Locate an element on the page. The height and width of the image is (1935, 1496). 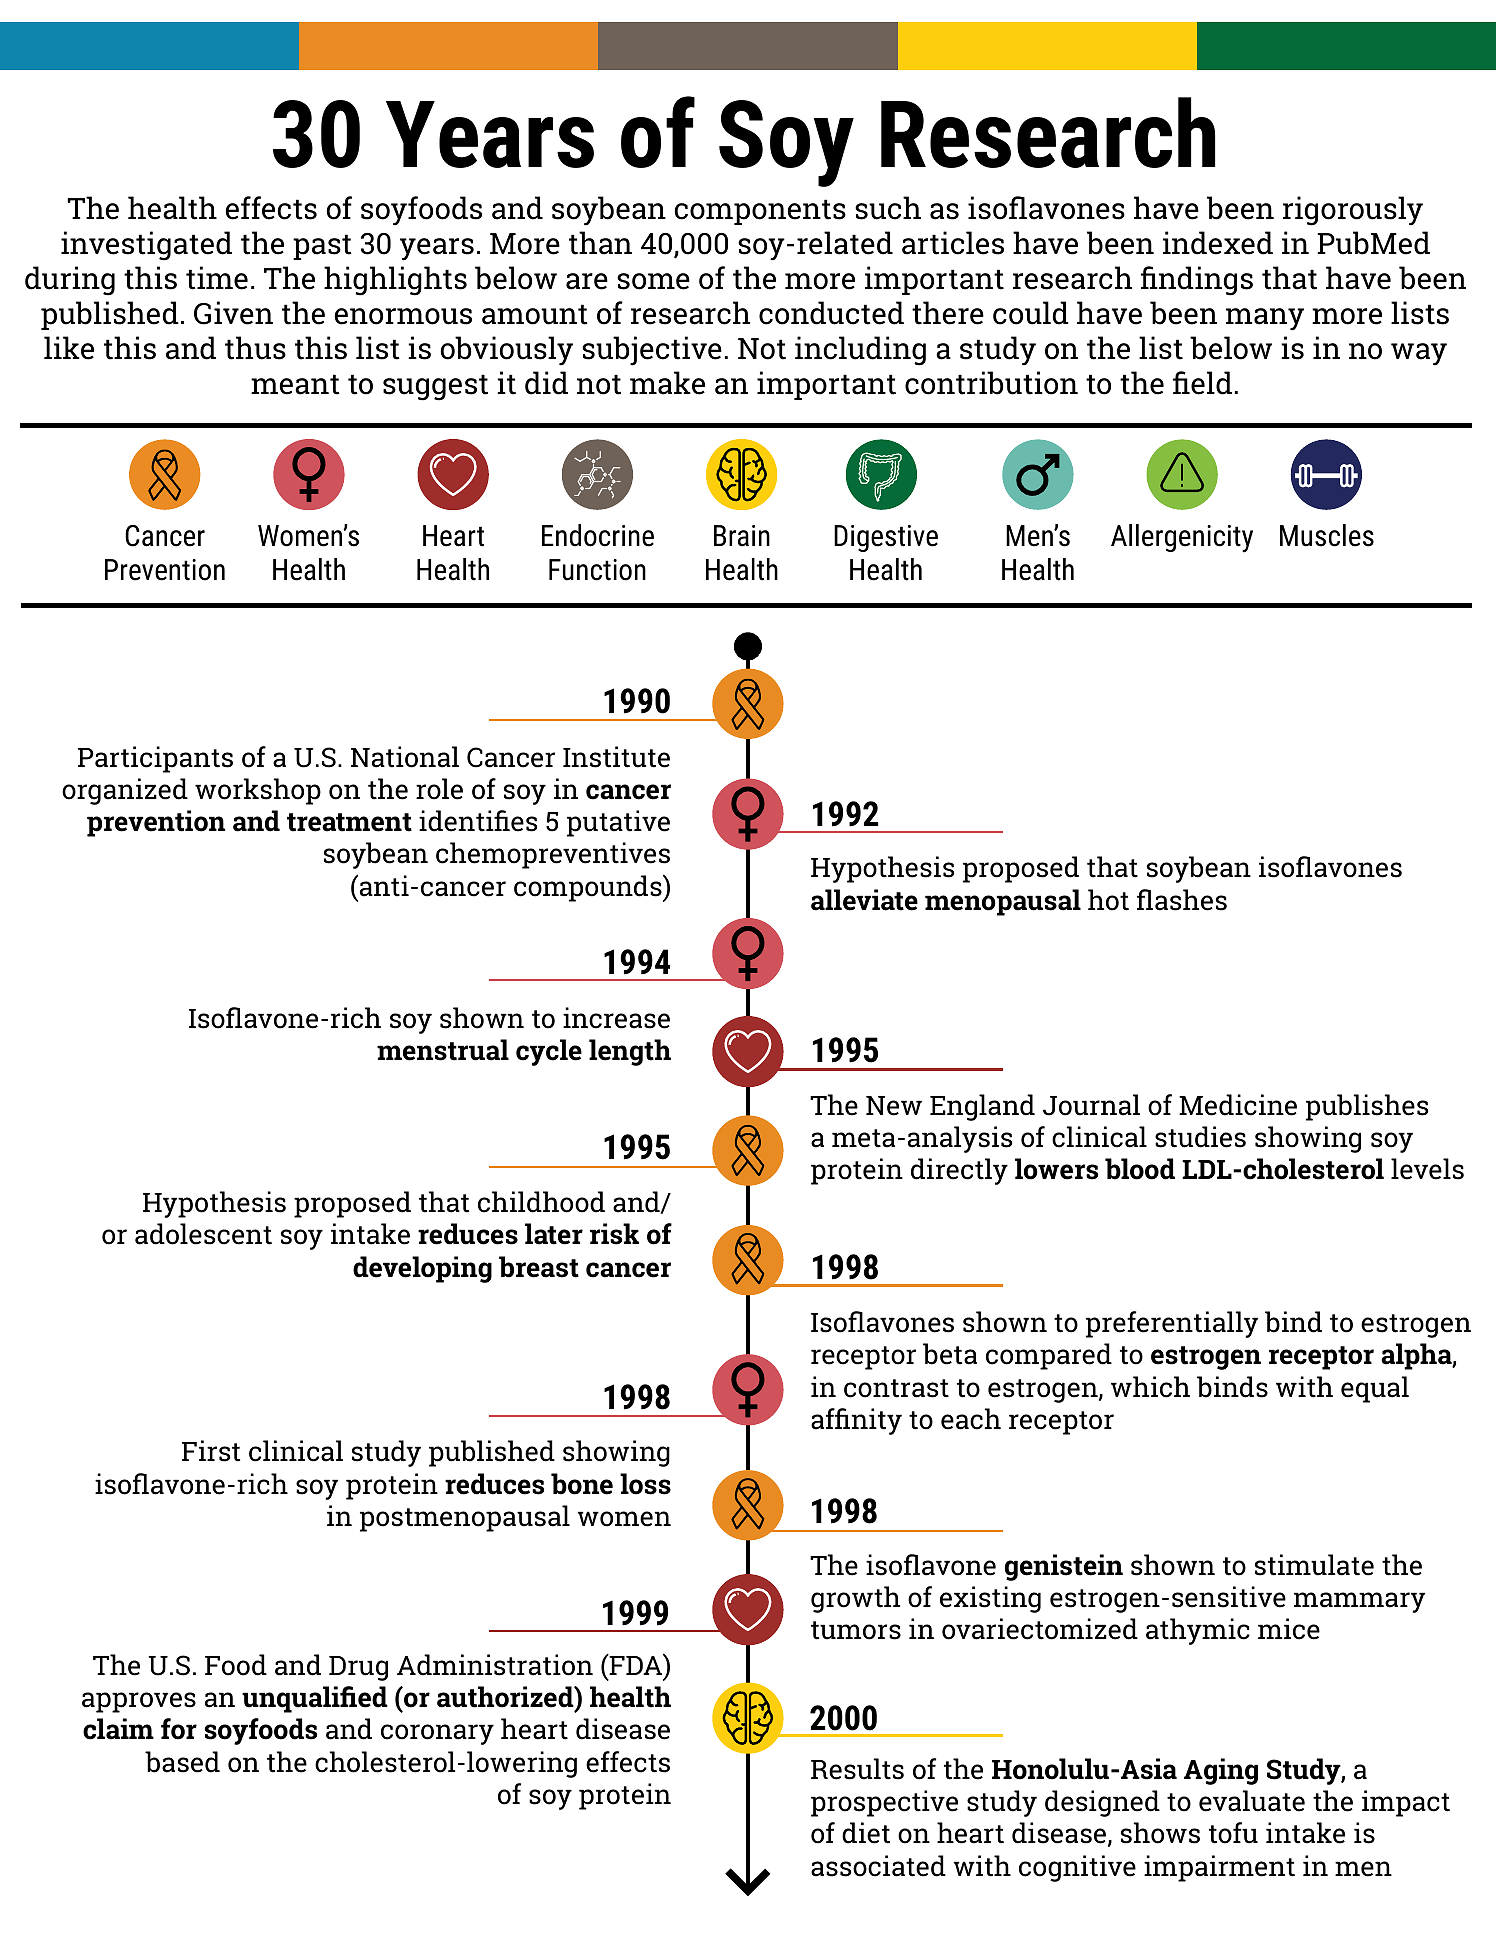
Medicine is located at coordinates (1238, 1105).
